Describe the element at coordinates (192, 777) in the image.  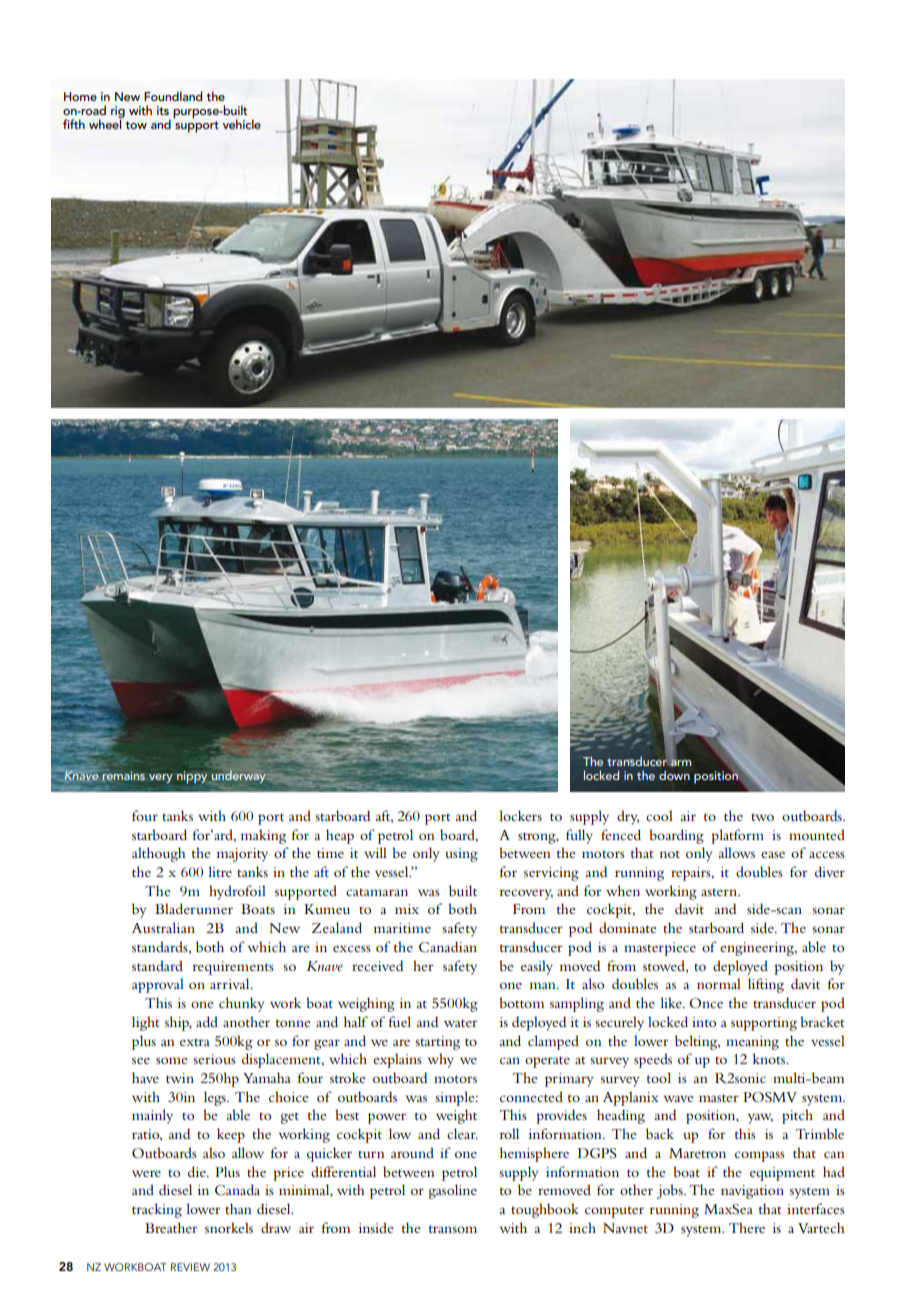
I see `nippy` at that location.
